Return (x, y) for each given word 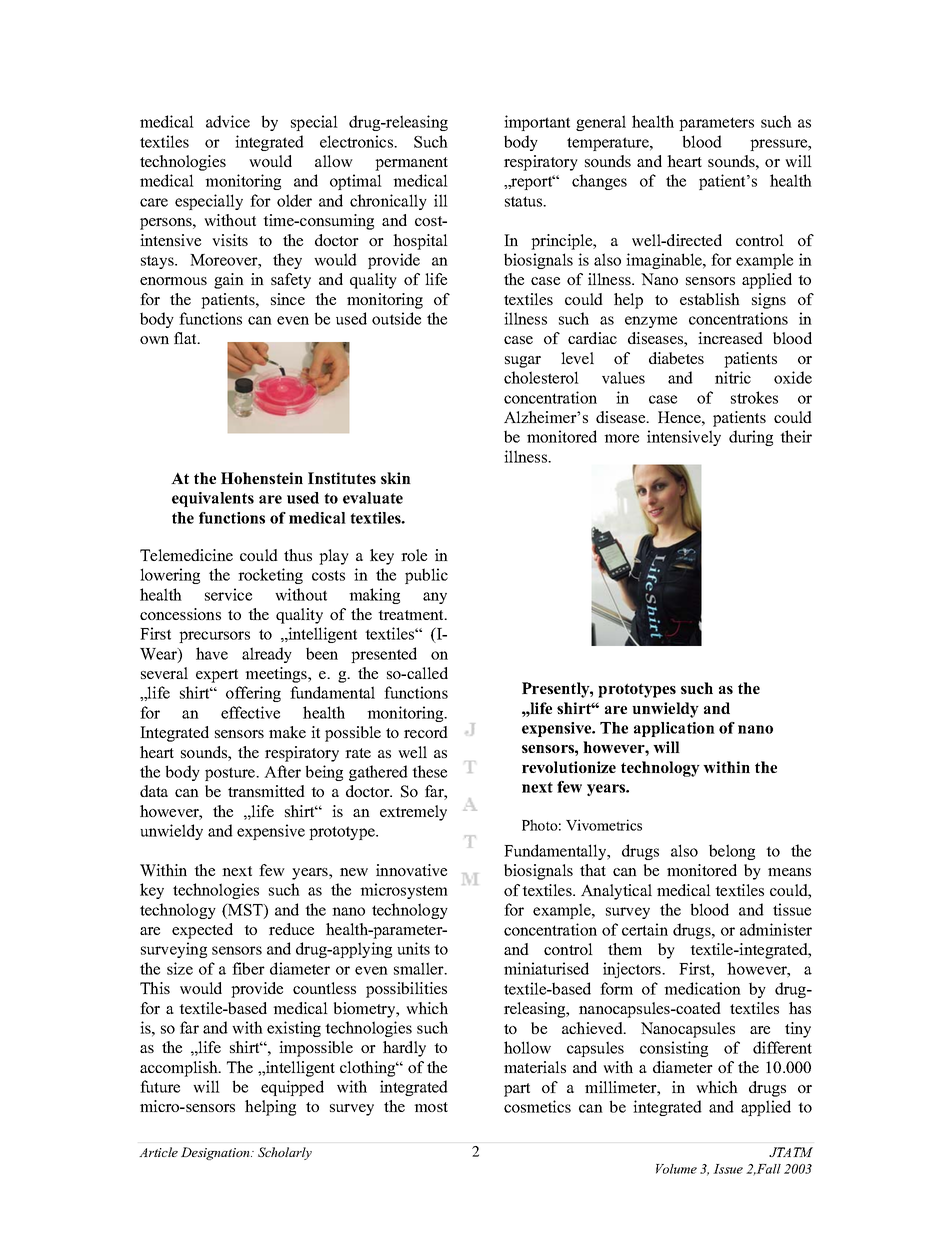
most (431, 1107)
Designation (216, 1153)
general (601, 123)
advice (228, 121)
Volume (676, 1169)
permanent (411, 164)
